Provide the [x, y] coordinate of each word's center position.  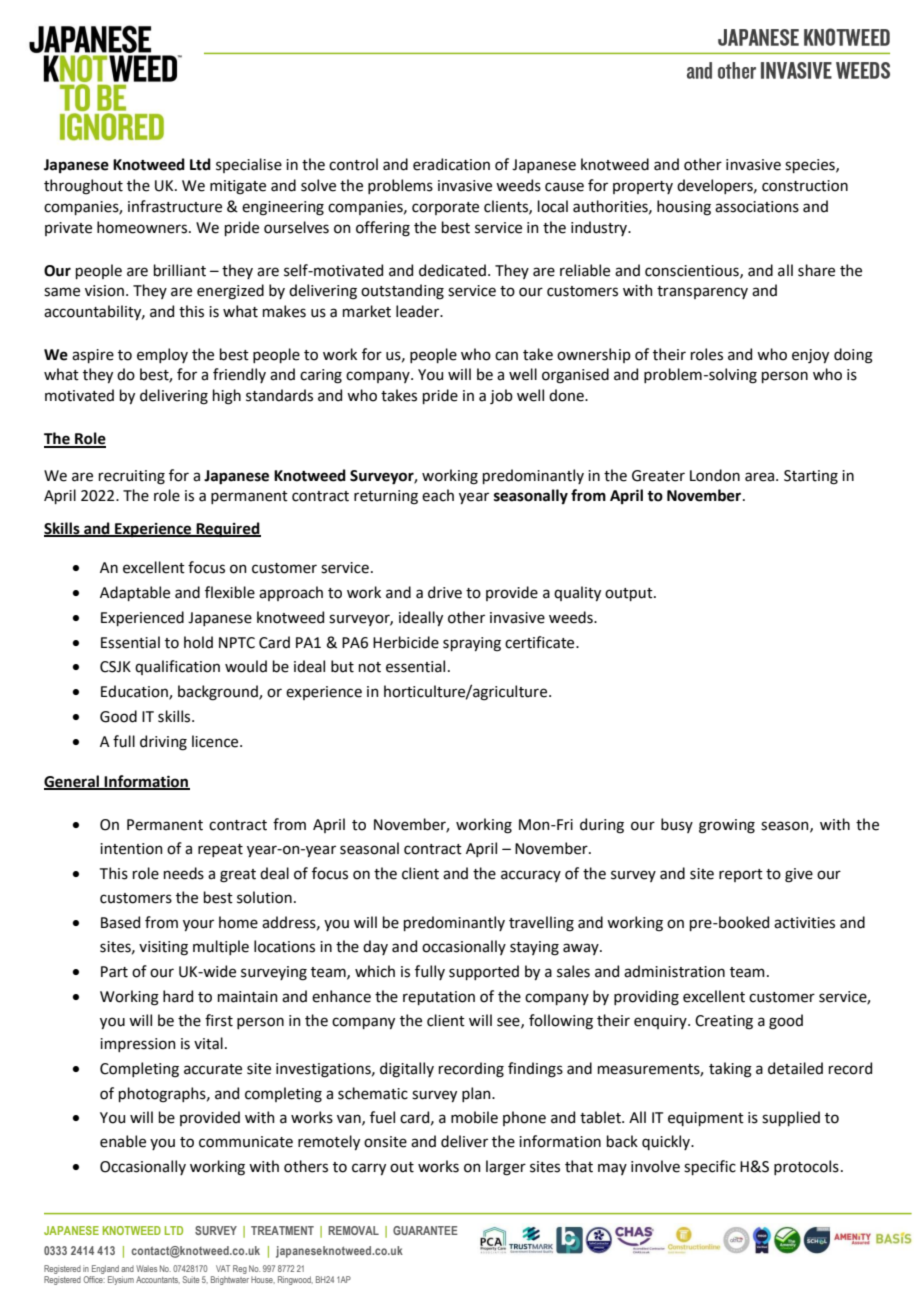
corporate [445, 208]
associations [757, 207]
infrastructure [175, 206]
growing [727, 826]
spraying [472, 644]
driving [163, 743]
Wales [146, 1268]
